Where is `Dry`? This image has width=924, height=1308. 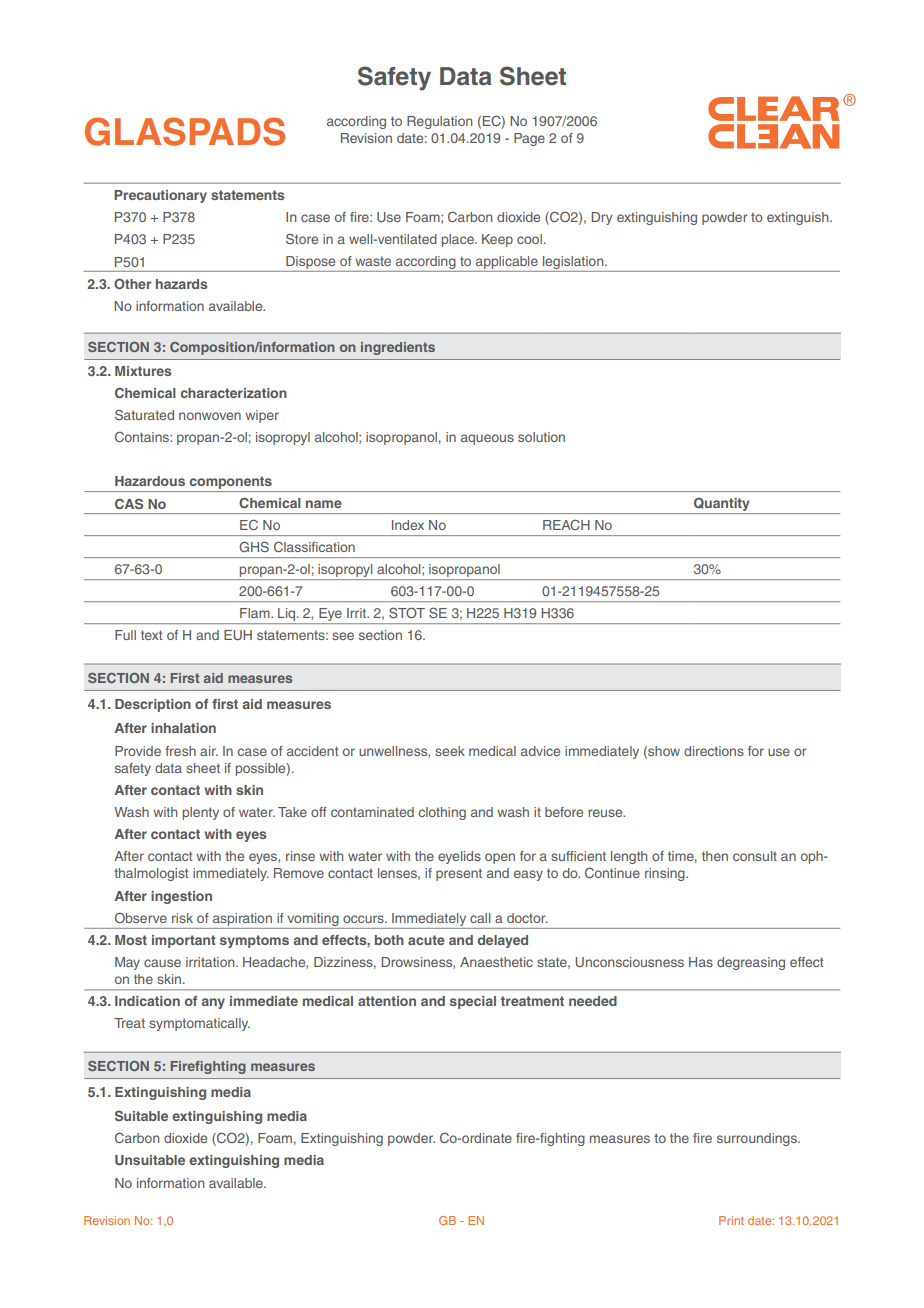 Dry is located at coordinates (602, 218).
